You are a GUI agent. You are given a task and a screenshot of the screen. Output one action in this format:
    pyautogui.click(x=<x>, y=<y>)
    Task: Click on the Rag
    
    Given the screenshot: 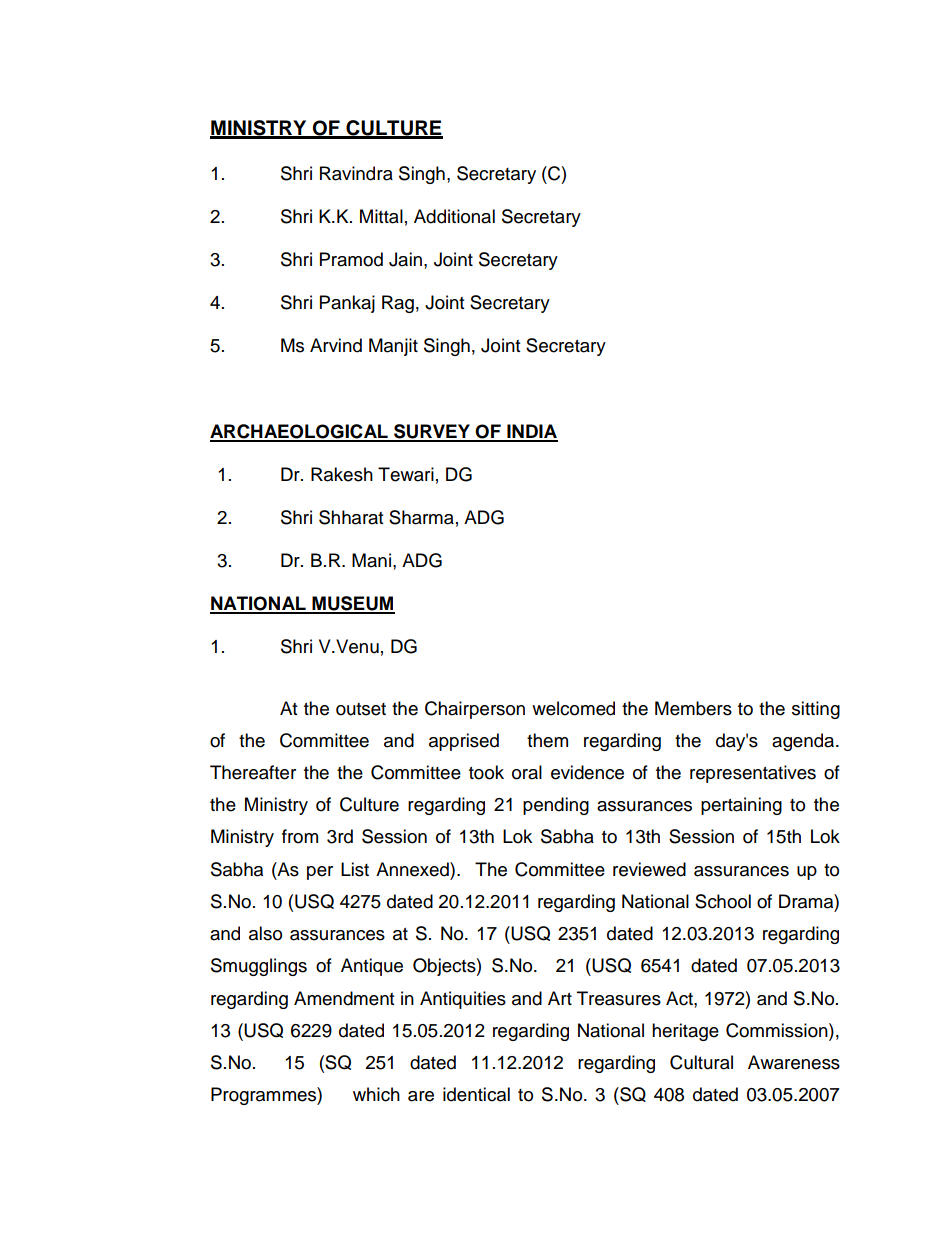 What is the action you would take?
    pyautogui.click(x=398, y=304)
